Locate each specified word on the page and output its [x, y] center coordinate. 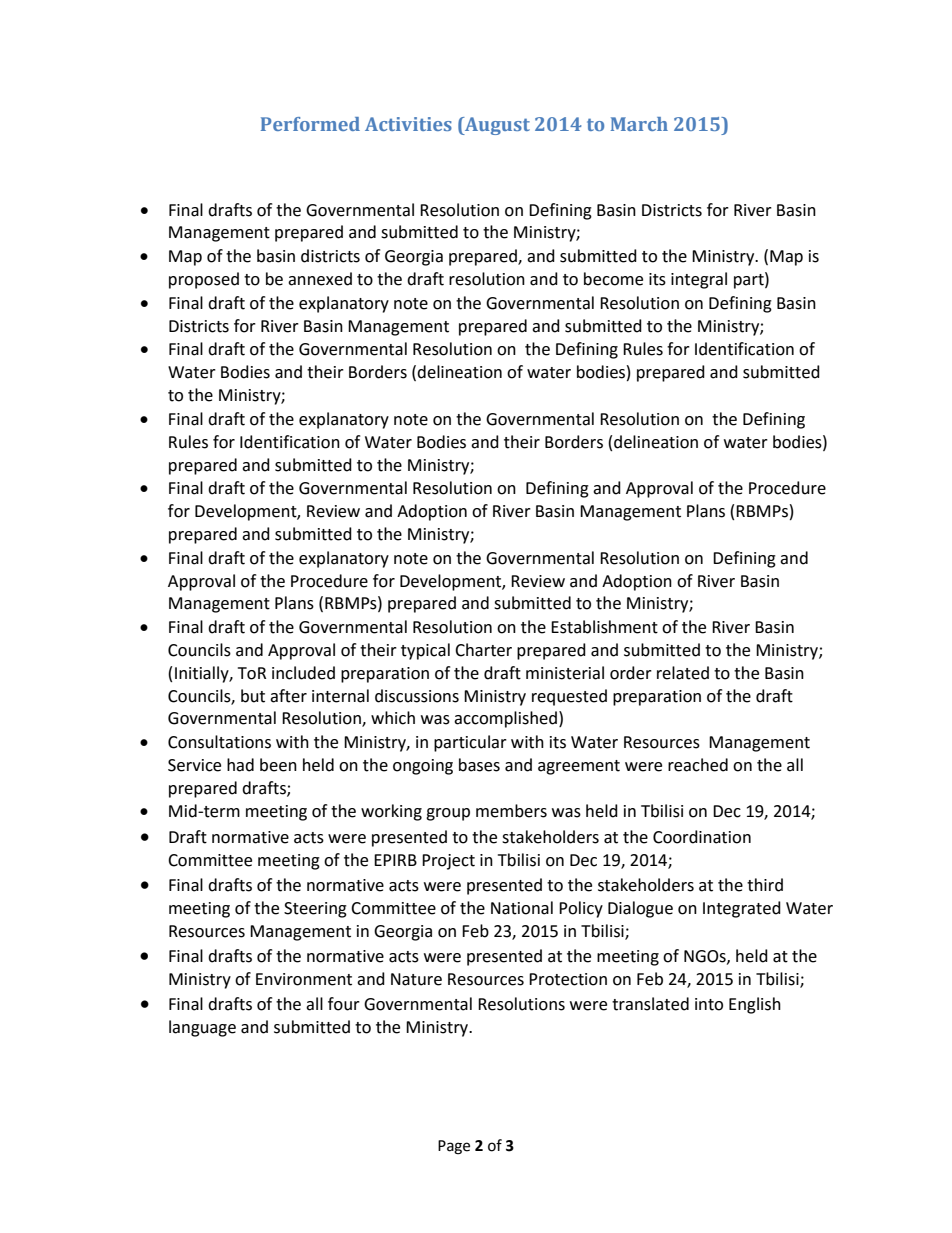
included [303, 673]
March [639, 124]
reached [698, 765]
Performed [310, 124]
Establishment [604, 627]
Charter [483, 650]
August [496, 126]
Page [454, 1147]
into [709, 1004]
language [202, 1028]
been [278, 765]
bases [479, 765]
